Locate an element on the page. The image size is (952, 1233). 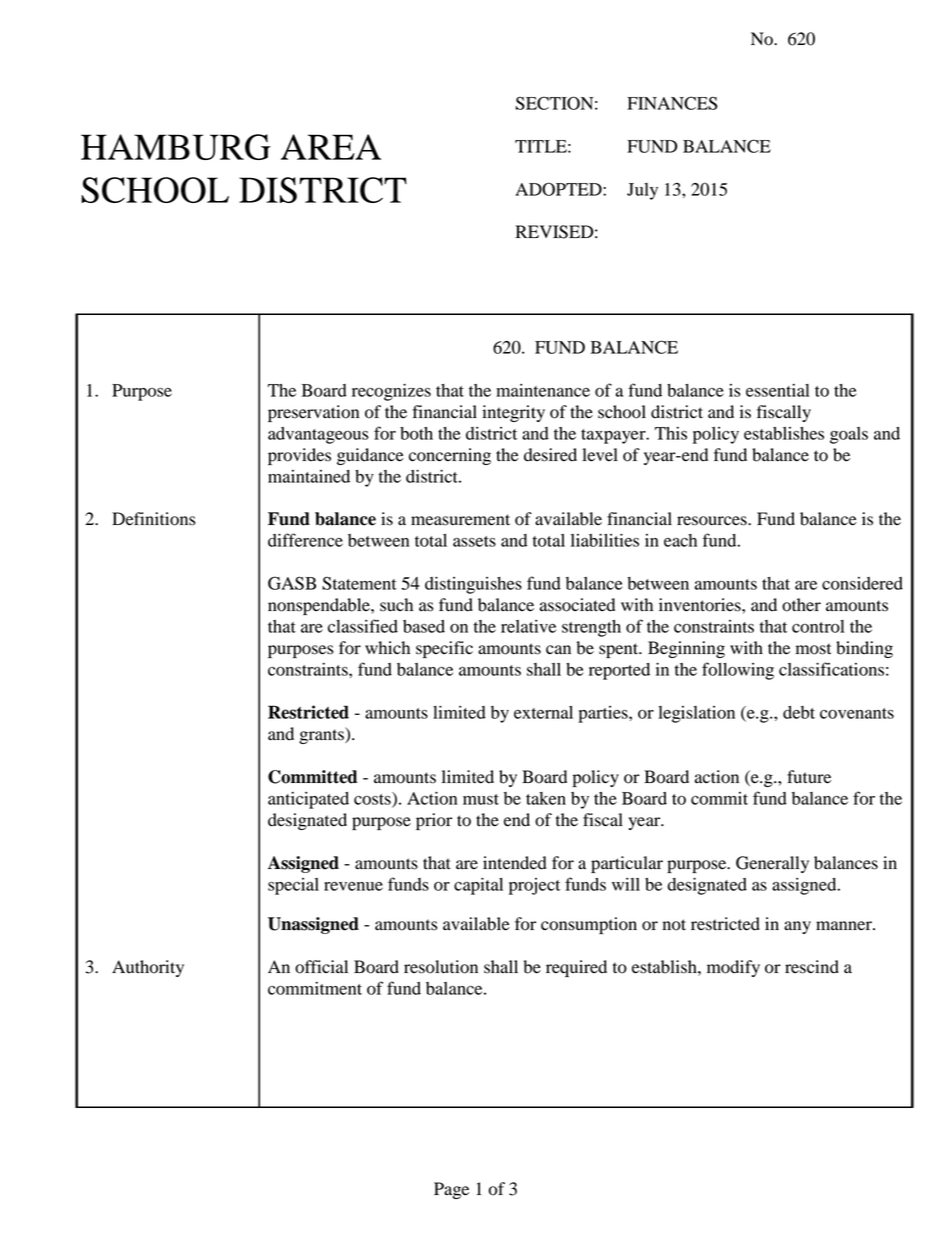
July is located at coordinates (642, 191).
